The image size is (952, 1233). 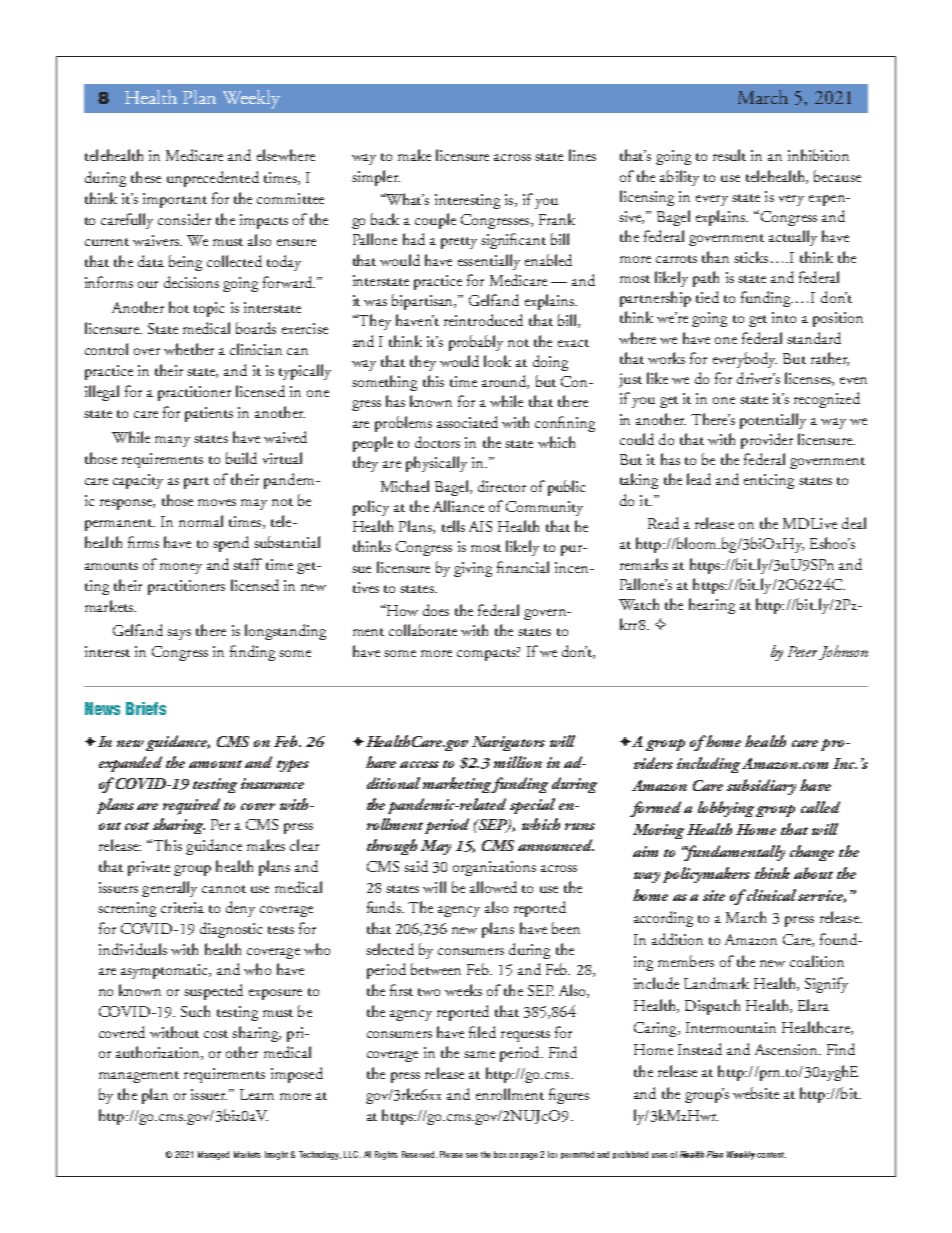 What do you see at coordinates (771, 1155) in the screenshot?
I see `content` at bounding box center [771, 1155].
